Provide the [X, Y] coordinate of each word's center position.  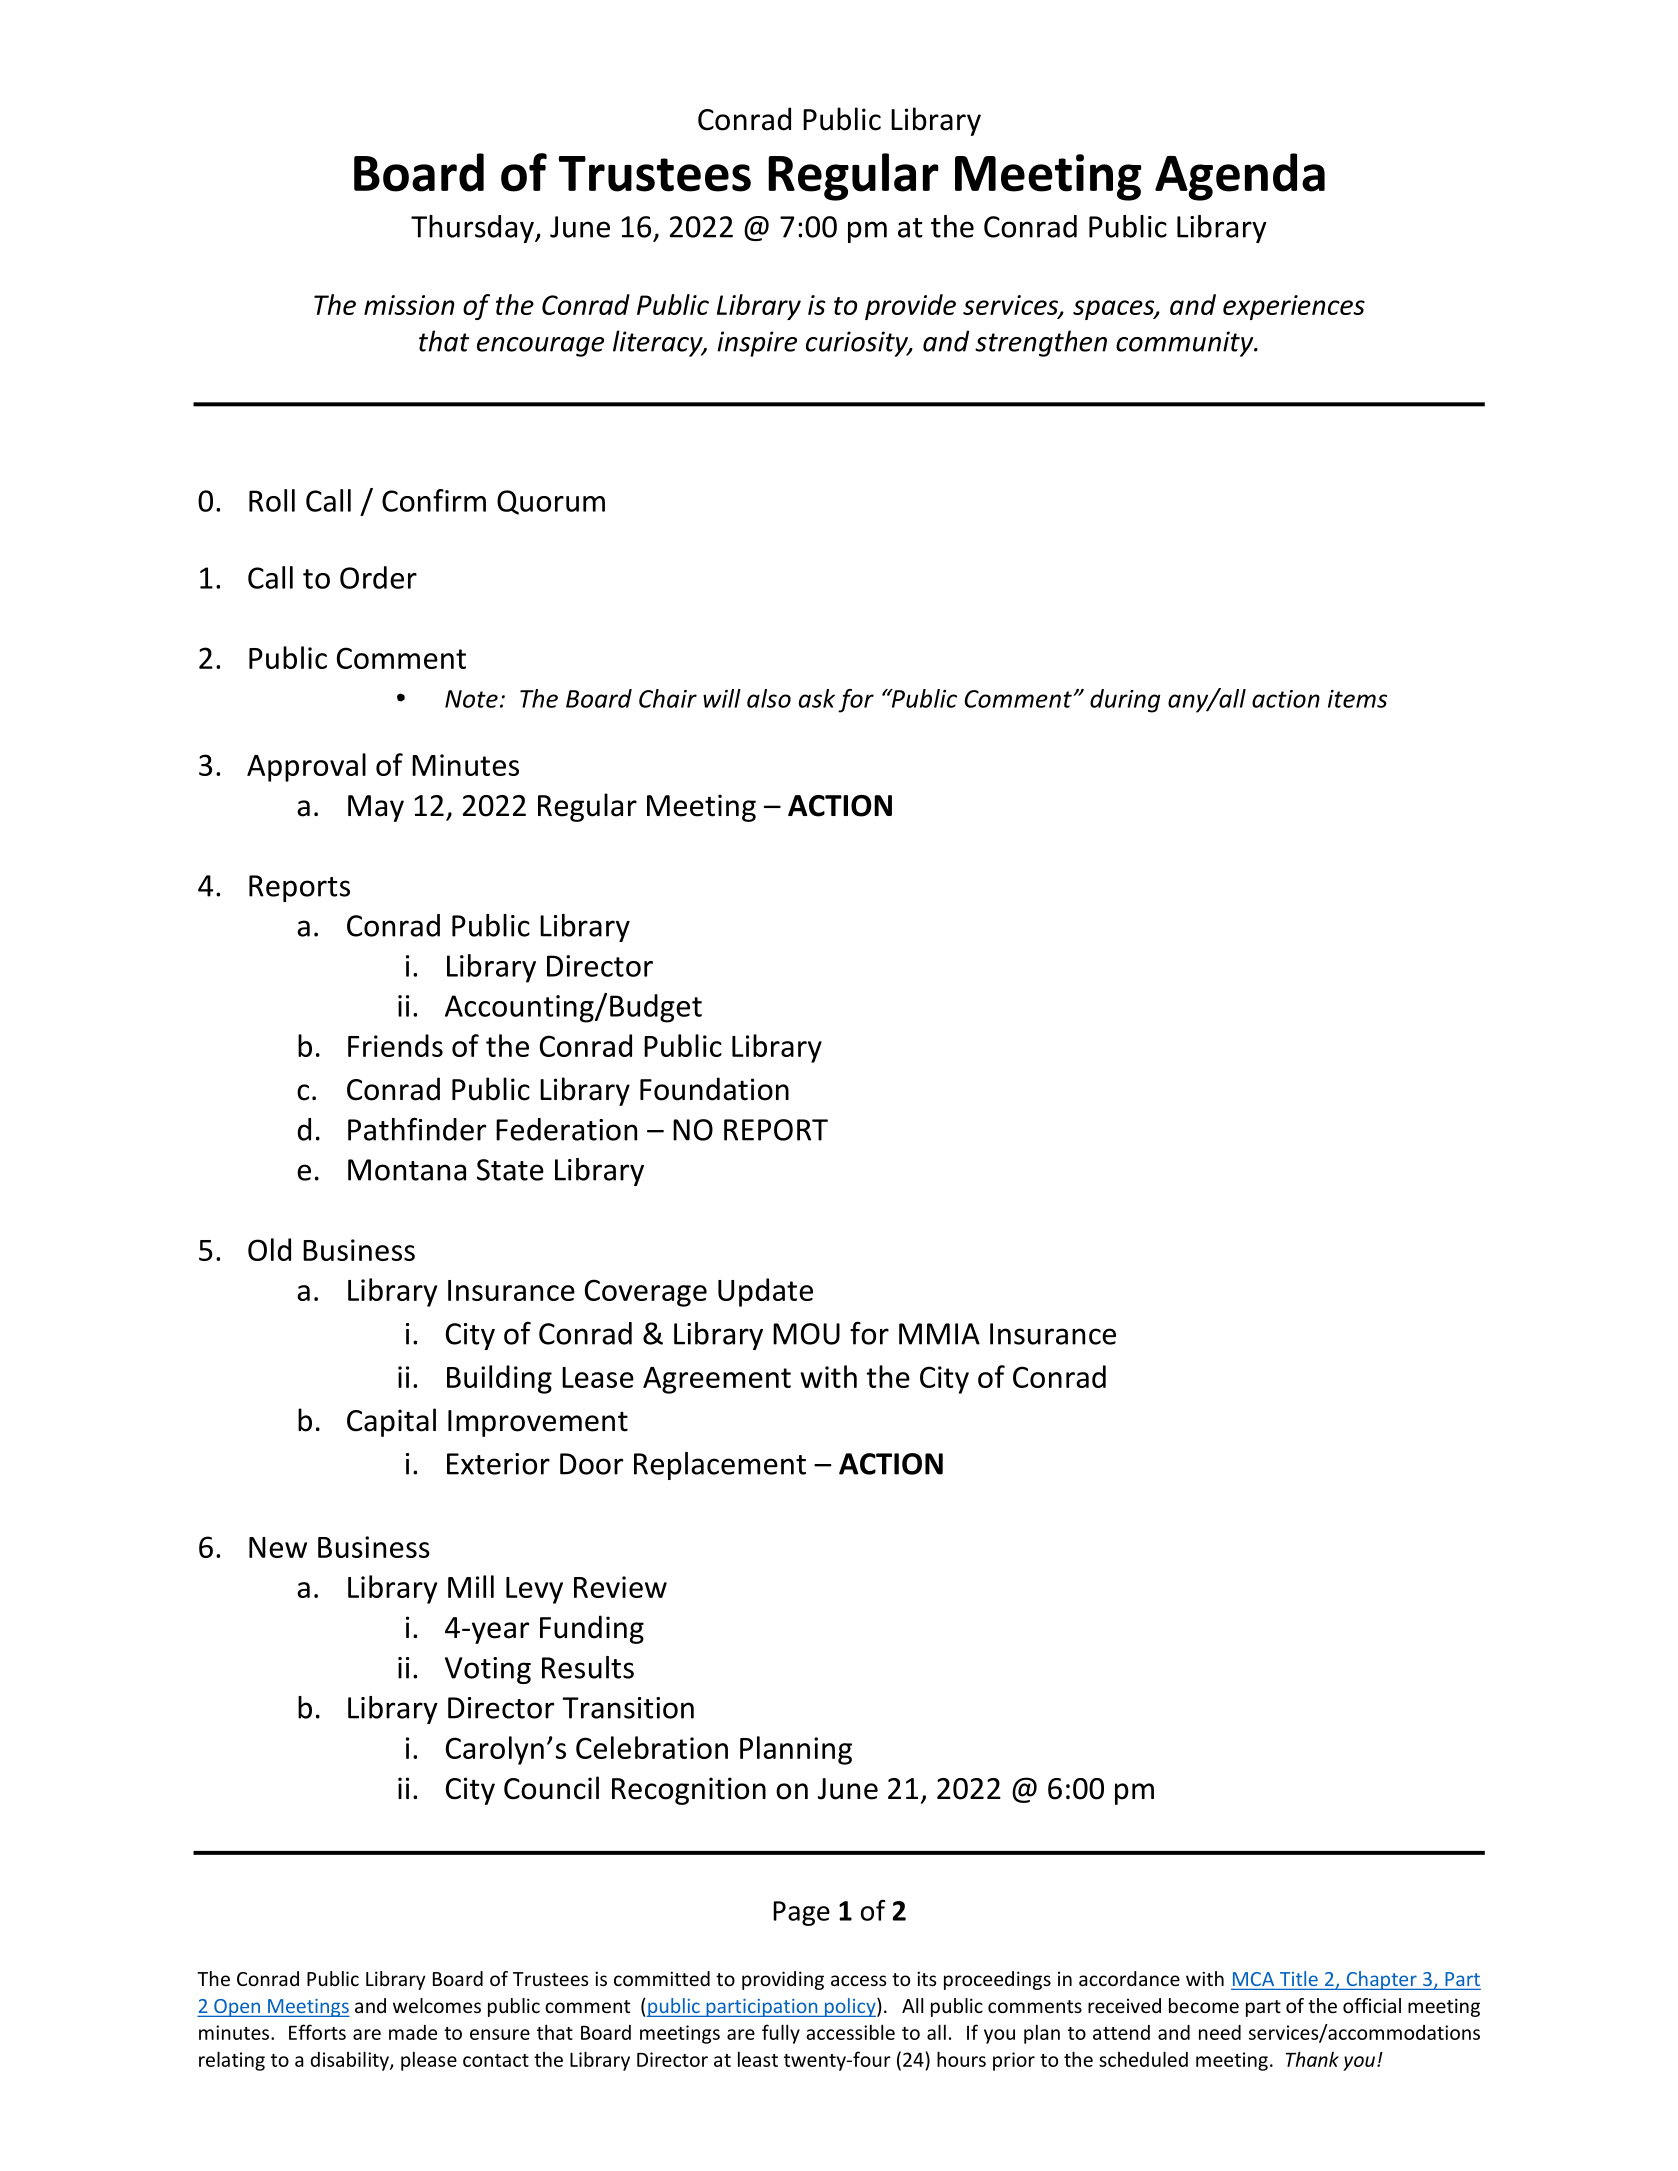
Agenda [1240, 177]
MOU [806, 1334]
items [1357, 699]
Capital [391, 1422]
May [376, 808]
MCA [1253, 1979]
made [413, 2032]
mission [409, 305]
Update [765, 1292]
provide [910, 307]
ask [817, 698]
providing [783, 1980]
